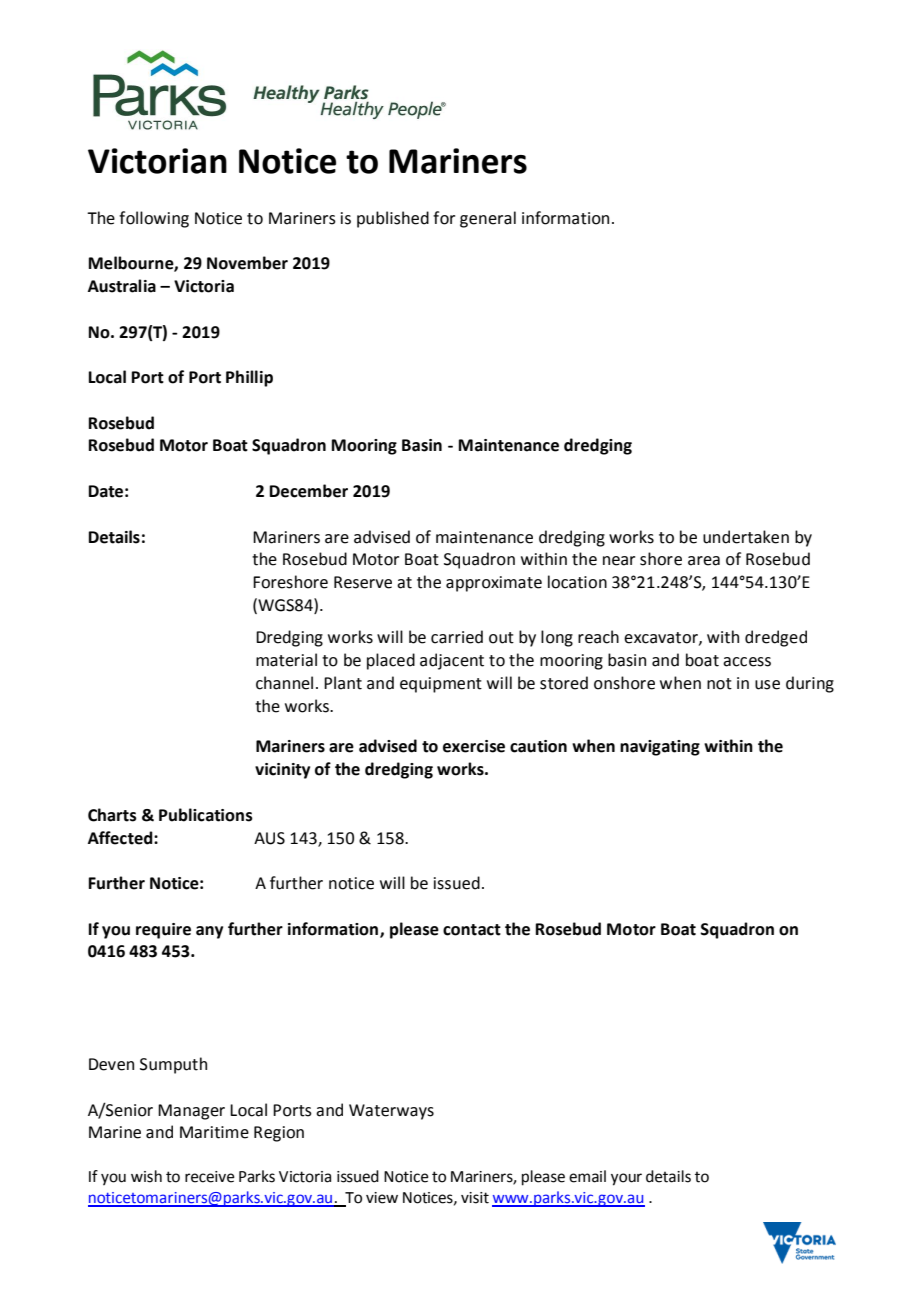  What do you see at coordinates (776, 638) in the document?
I see `dredged` at bounding box center [776, 638].
